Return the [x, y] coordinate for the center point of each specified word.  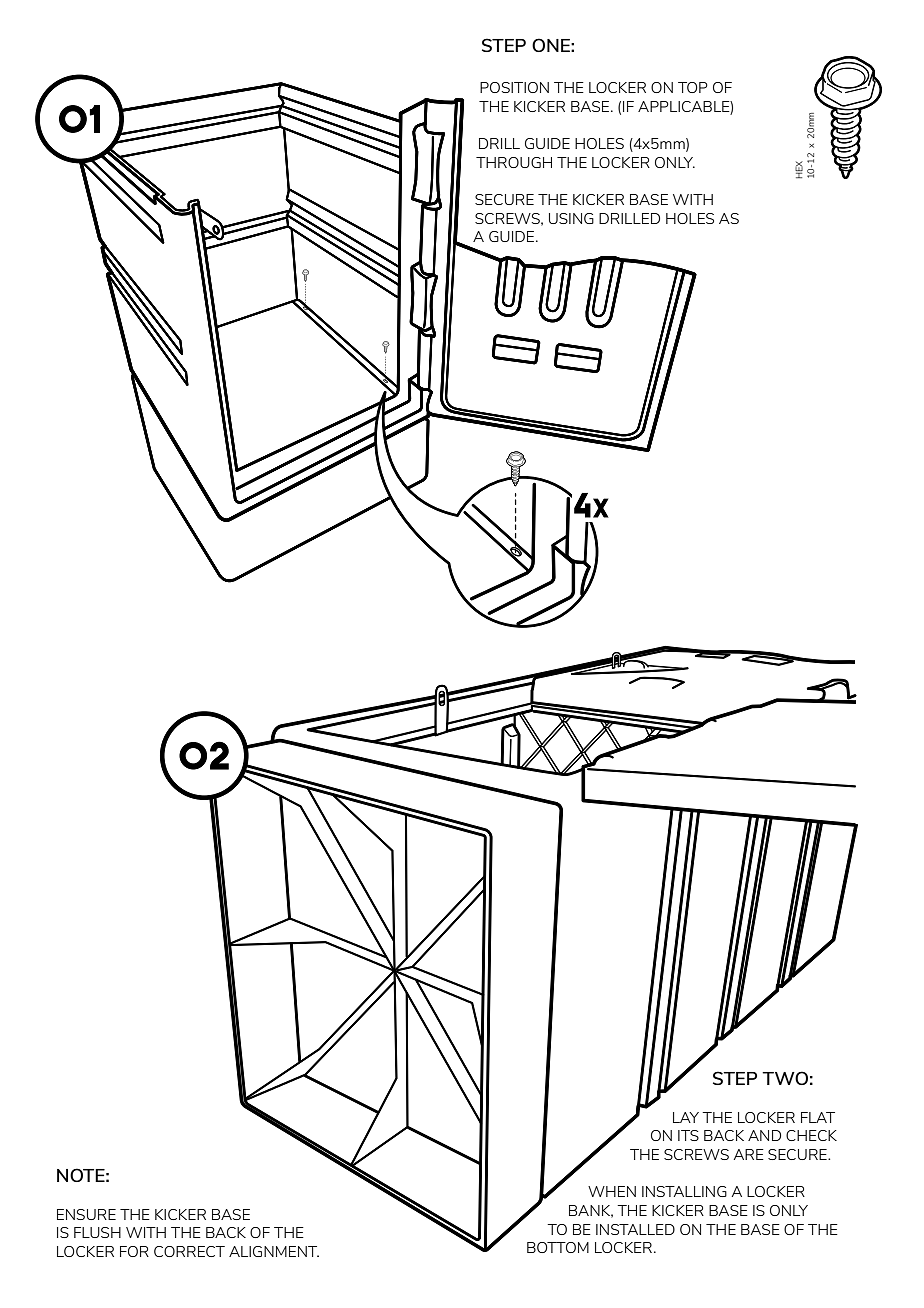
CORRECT [189, 1251]
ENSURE [86, 1214]
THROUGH [514, 162]
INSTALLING [684, 1191]
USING [571, 218]
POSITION [514, 87]
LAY [686, 1117]
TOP [693, 87]
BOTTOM [558, 1247]
